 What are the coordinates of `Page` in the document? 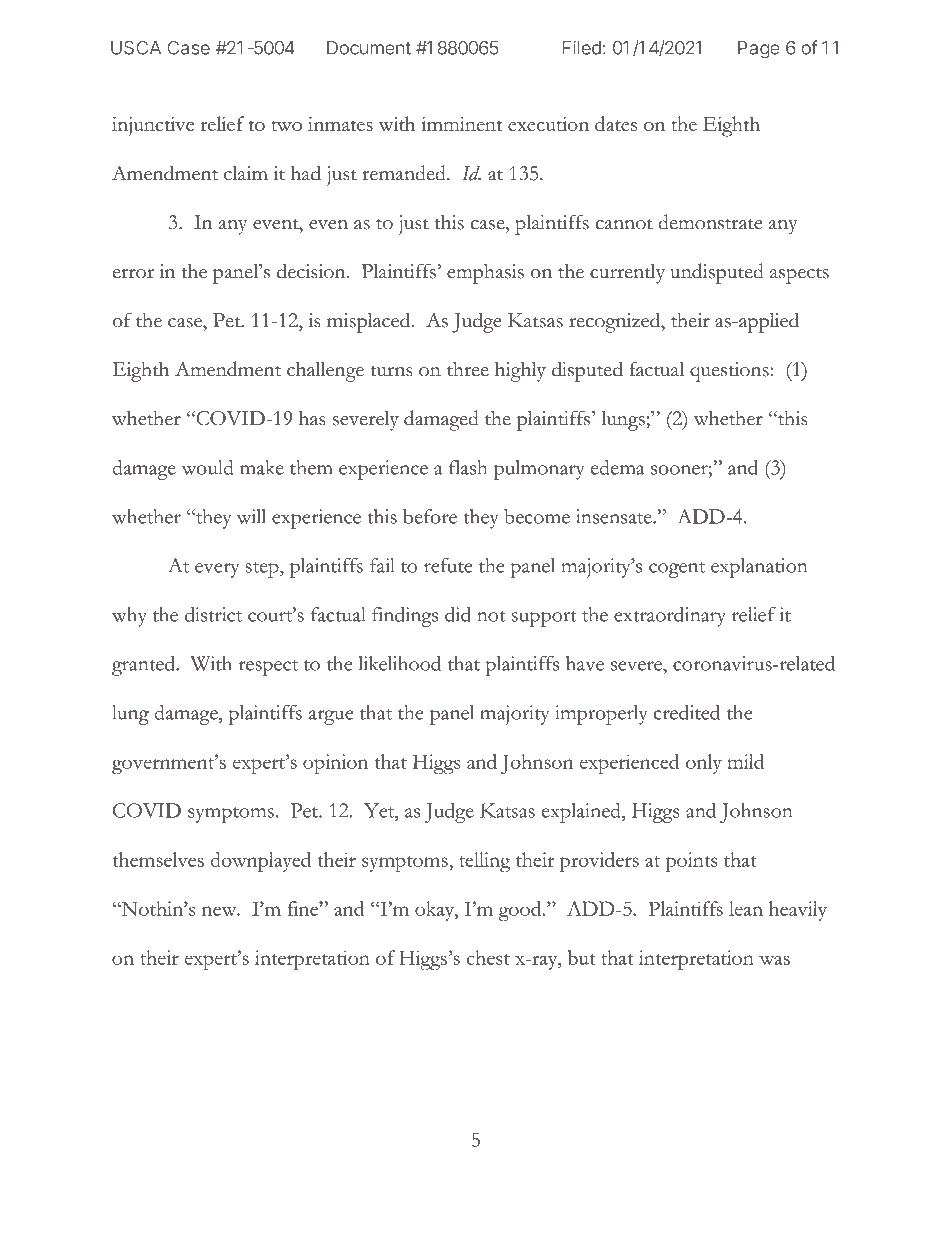 It's located at (759, 50).
